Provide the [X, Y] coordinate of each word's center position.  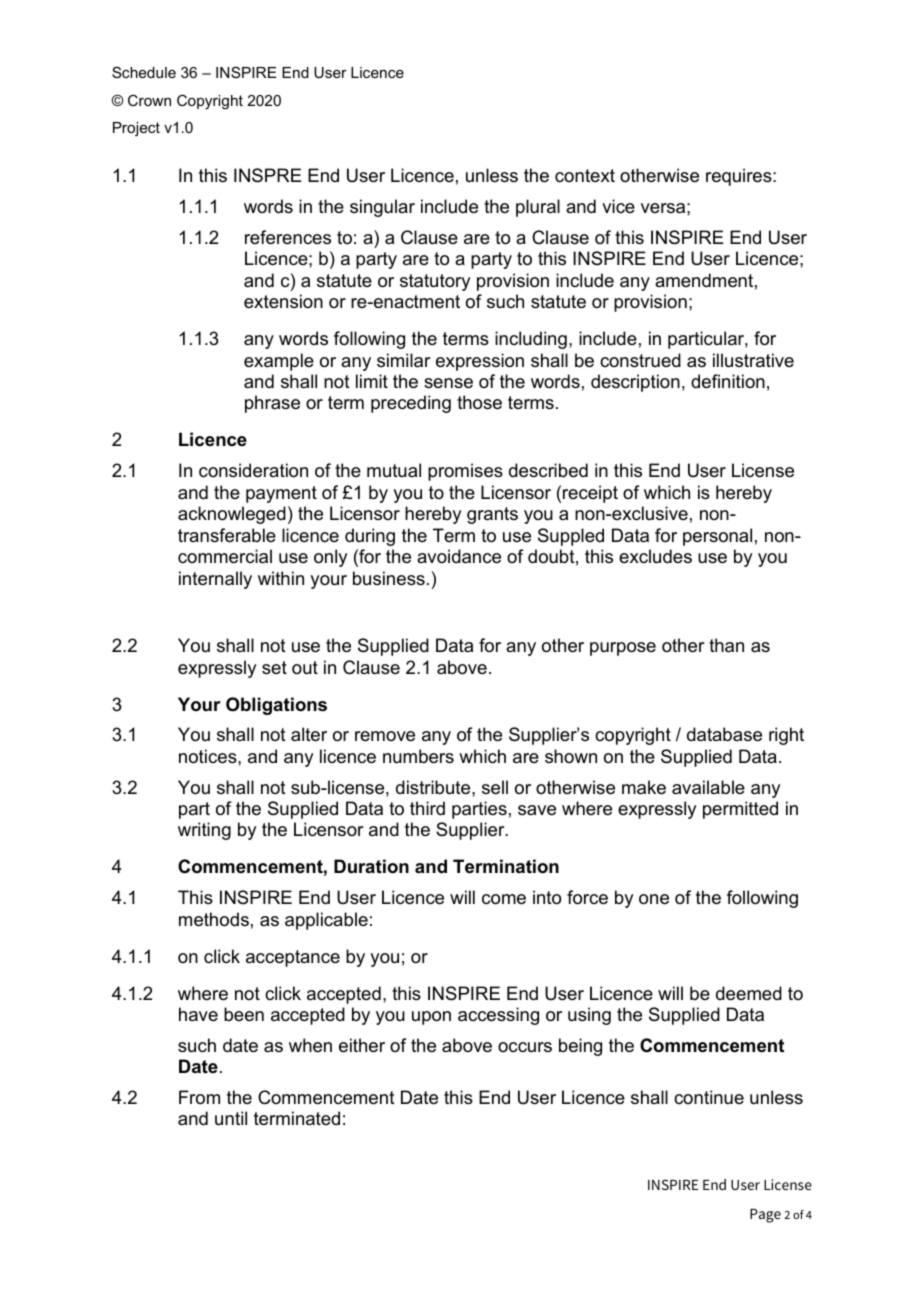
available [708, 787]
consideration [253, 470]
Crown [149, 100]
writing [204, 831]
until [231, 1118]
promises [465, 472]
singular [382, 208]
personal [717, 537]
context [585, 175]
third [427, 808]
